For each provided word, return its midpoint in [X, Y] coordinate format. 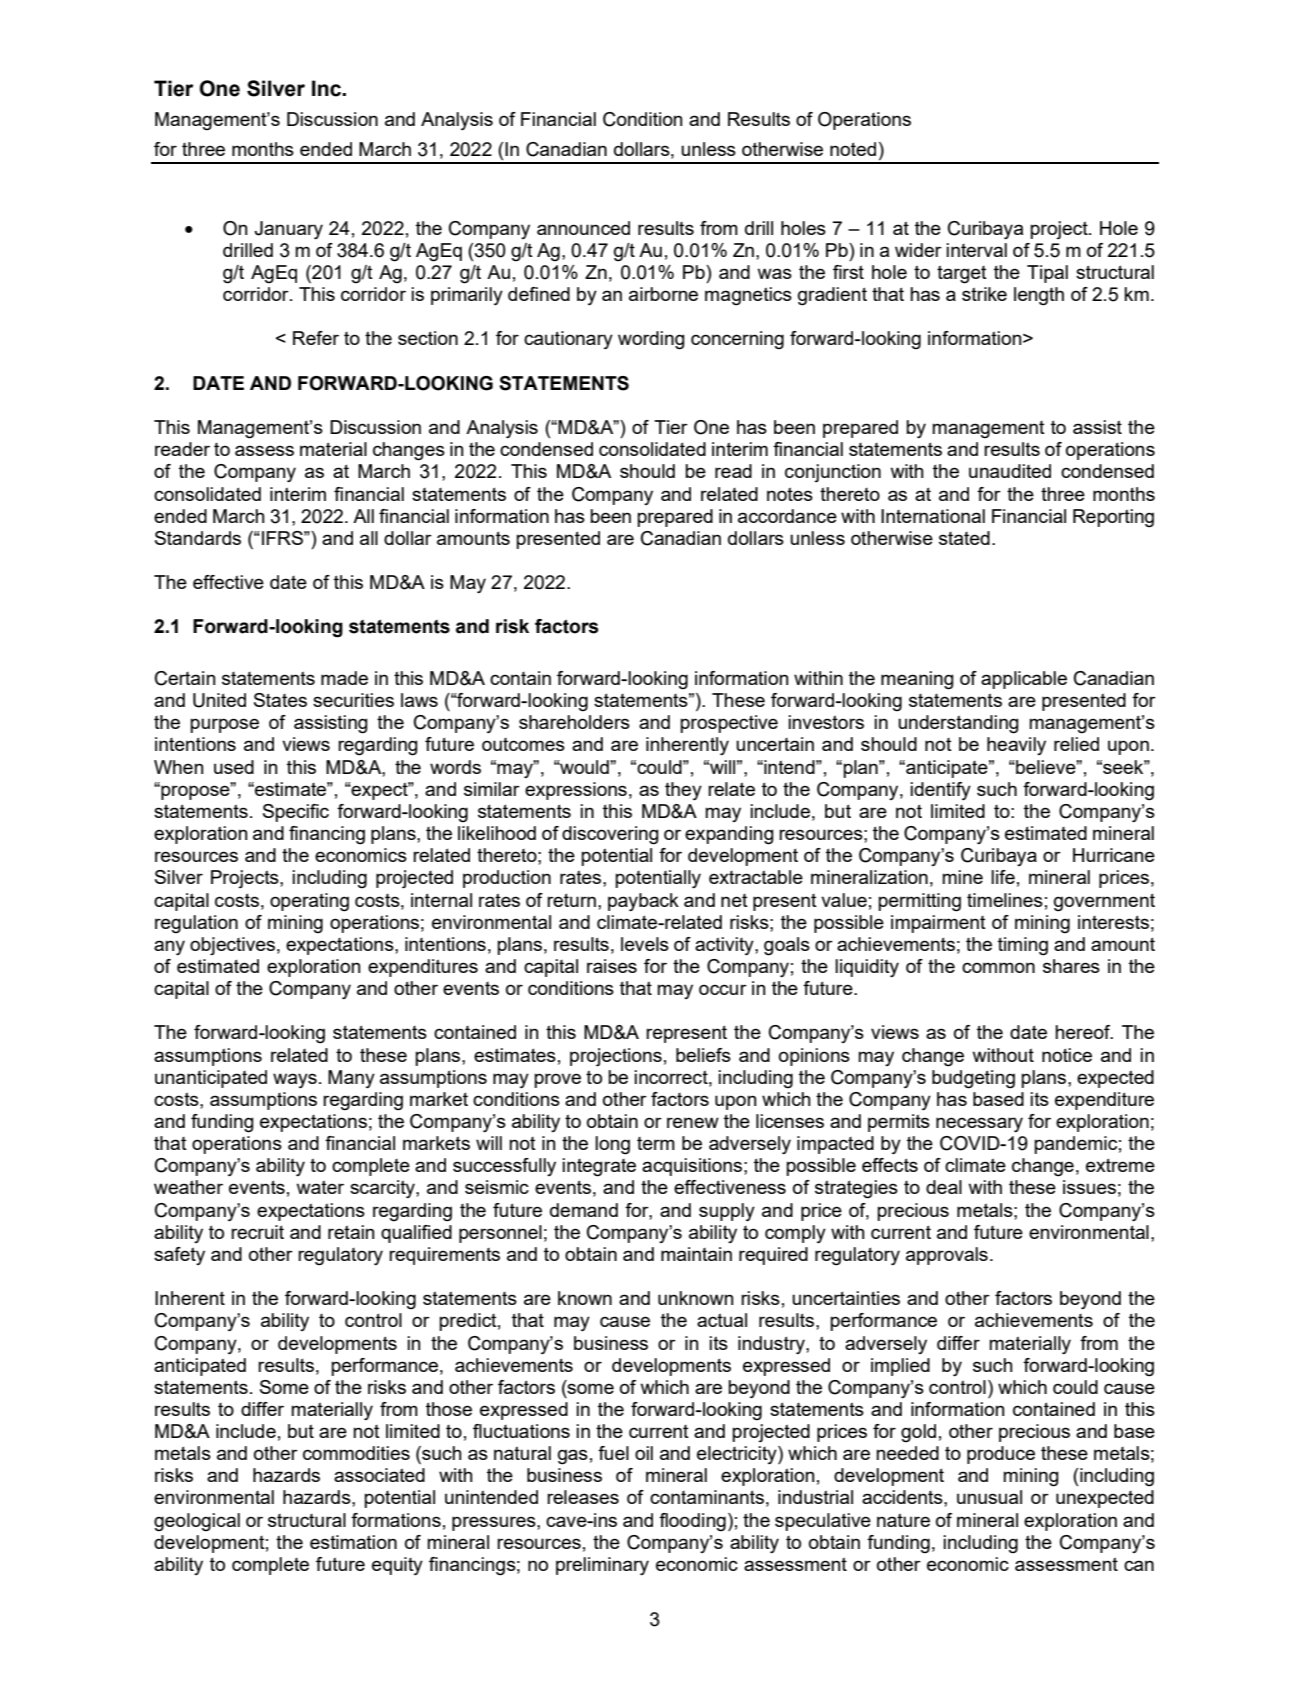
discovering [610, 835]
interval [977, 250]
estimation [353, 1542]
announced [583, 228]
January [288, 230]
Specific [296, 813]
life [1003, 877]
